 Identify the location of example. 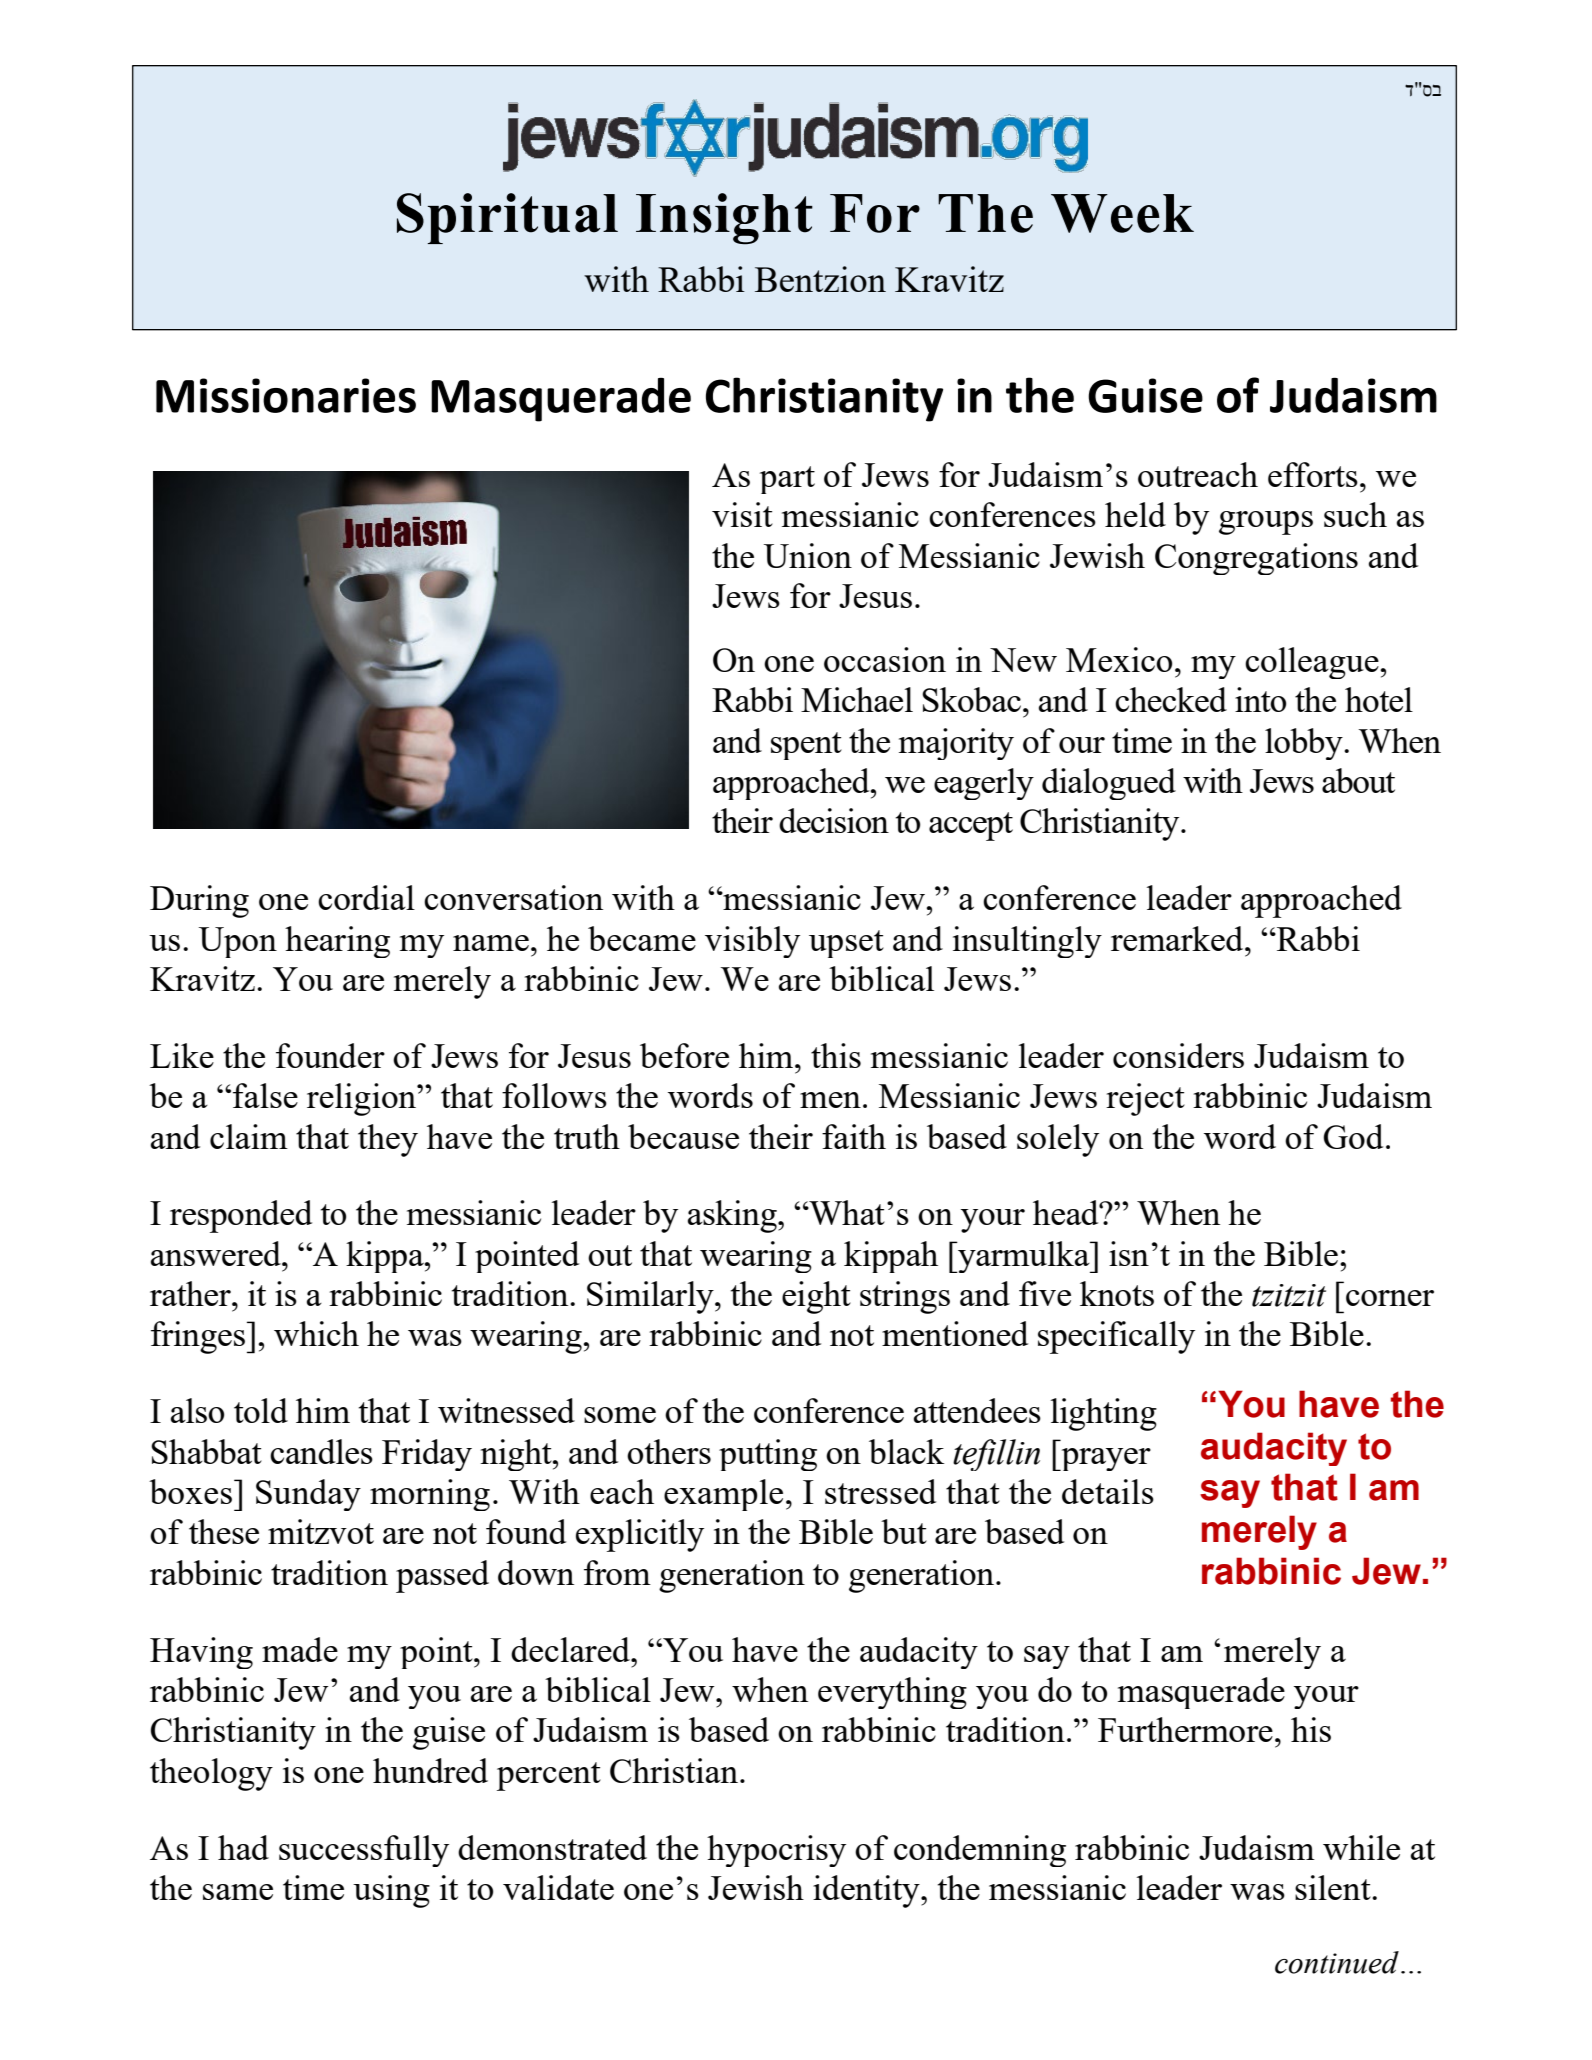
(723, 1495).
